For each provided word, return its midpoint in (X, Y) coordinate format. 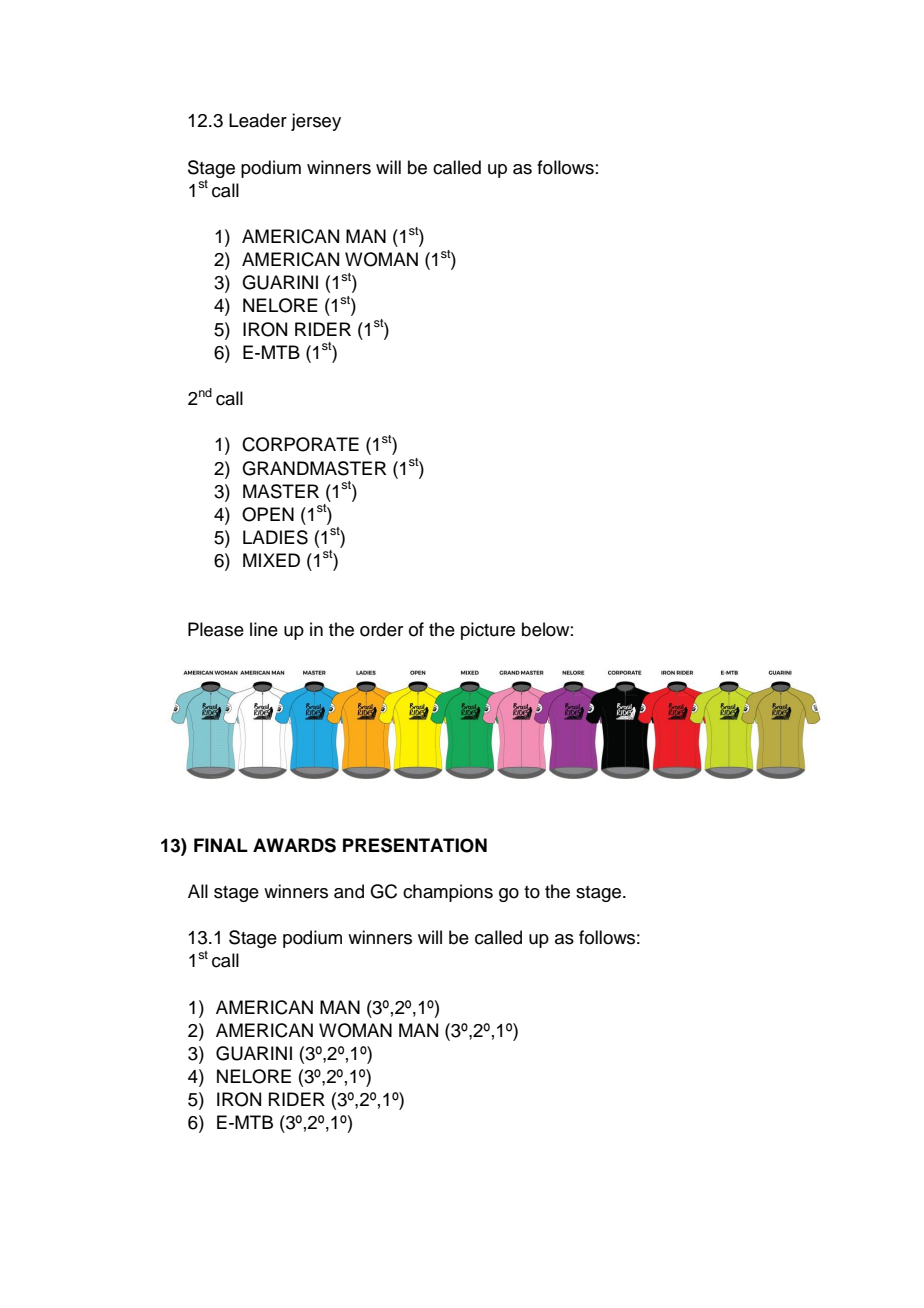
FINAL (221, 845)
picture (488, 631)
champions (448, 893)
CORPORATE (300, 444)
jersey (316, 122)
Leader (258, 120)
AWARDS (294, 845)
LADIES (275, 537)
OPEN (268, 514)
